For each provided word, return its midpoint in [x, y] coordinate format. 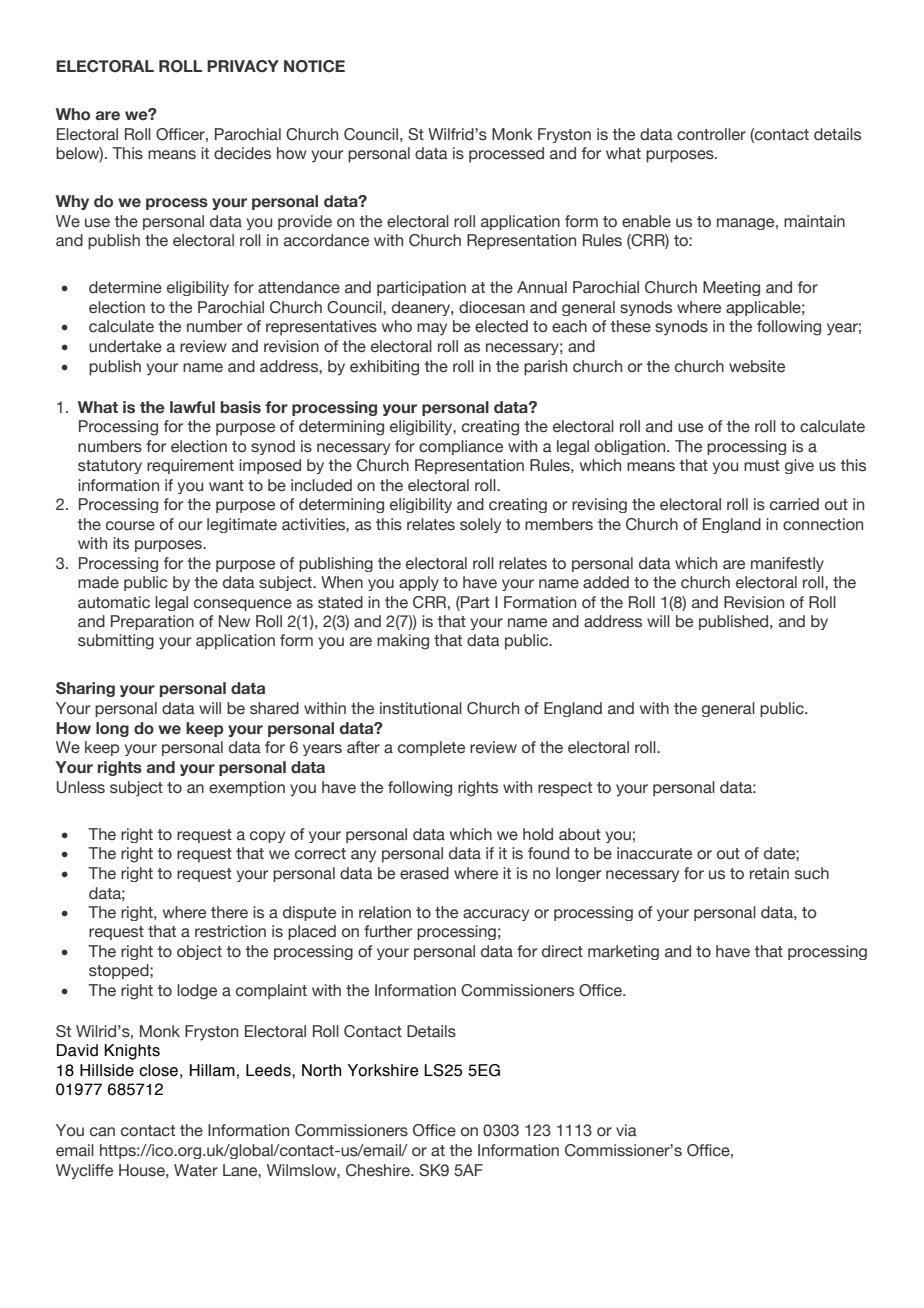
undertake [125, 346]
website [757, 366]
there [229, 912]
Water [196, 1170]
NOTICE [314, 66]
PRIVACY [243, 66]
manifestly [787, 564]
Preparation [152, 622]
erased [424, 873]
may [432, 329]
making [403, 642]
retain [769, 873]
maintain [814, 221]
